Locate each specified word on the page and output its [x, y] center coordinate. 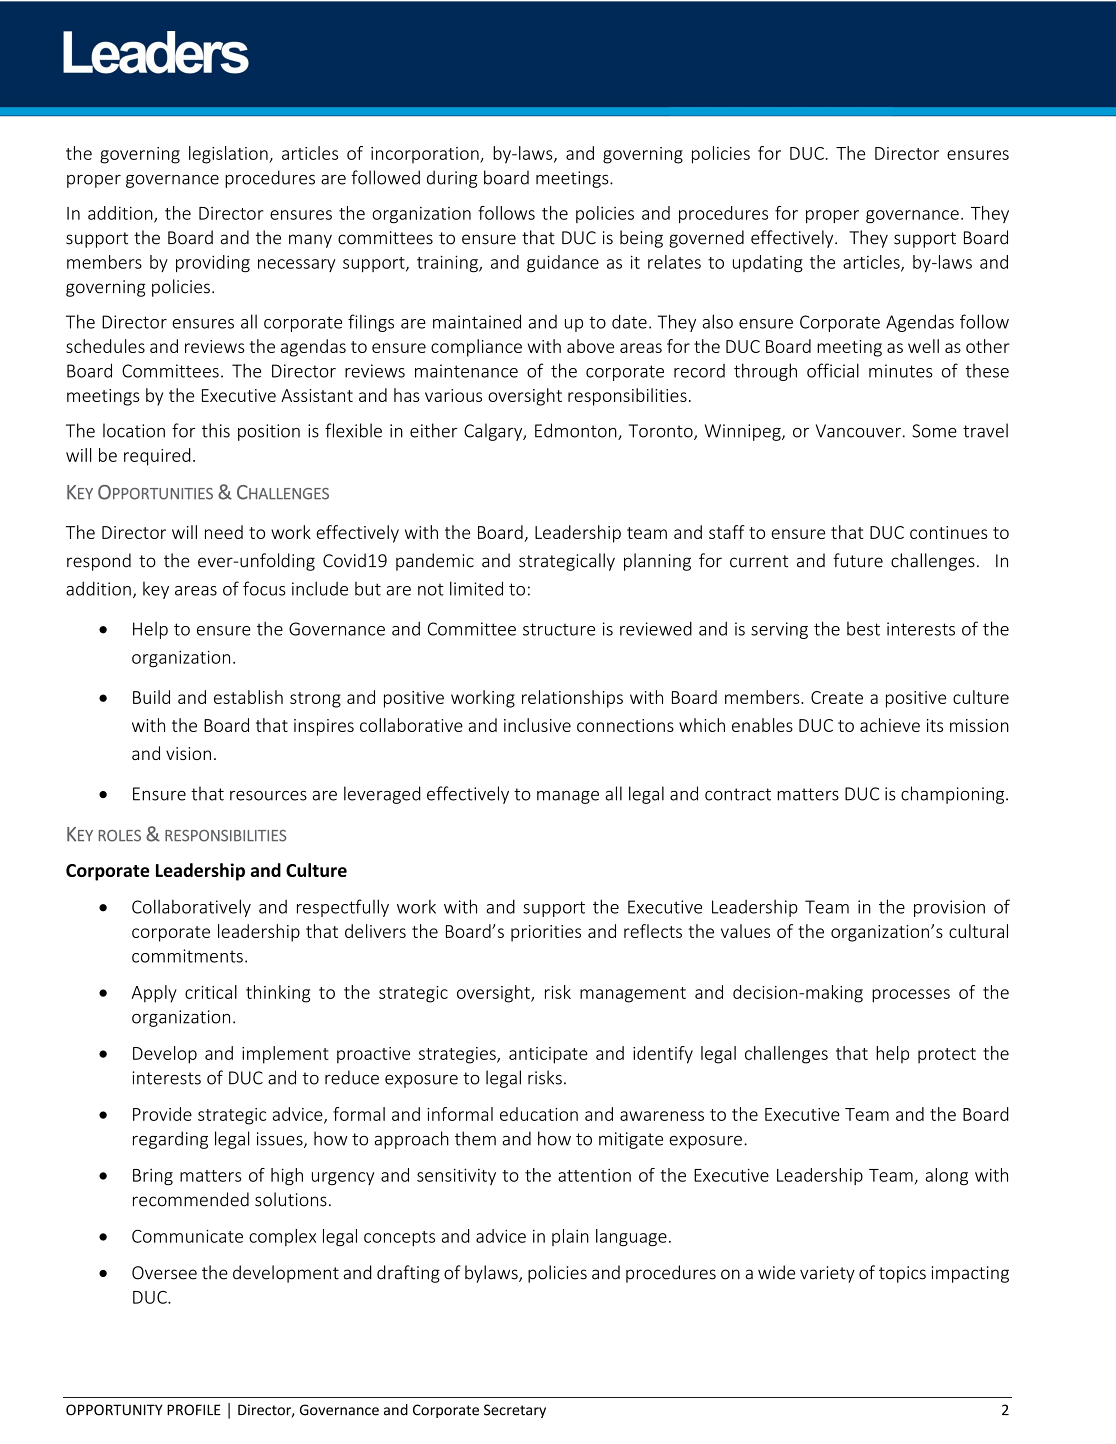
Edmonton [577, 431]
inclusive [537, 725]
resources [268, 796]
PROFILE [194, 1410]
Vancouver [858, 431]
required [157, 457]
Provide [162, 1114]
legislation [229, 155]
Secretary [515, 1411]
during [452, 179]
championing [954, 795]
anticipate [548, 1055]
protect [947, 1056]
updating [768, 263]
